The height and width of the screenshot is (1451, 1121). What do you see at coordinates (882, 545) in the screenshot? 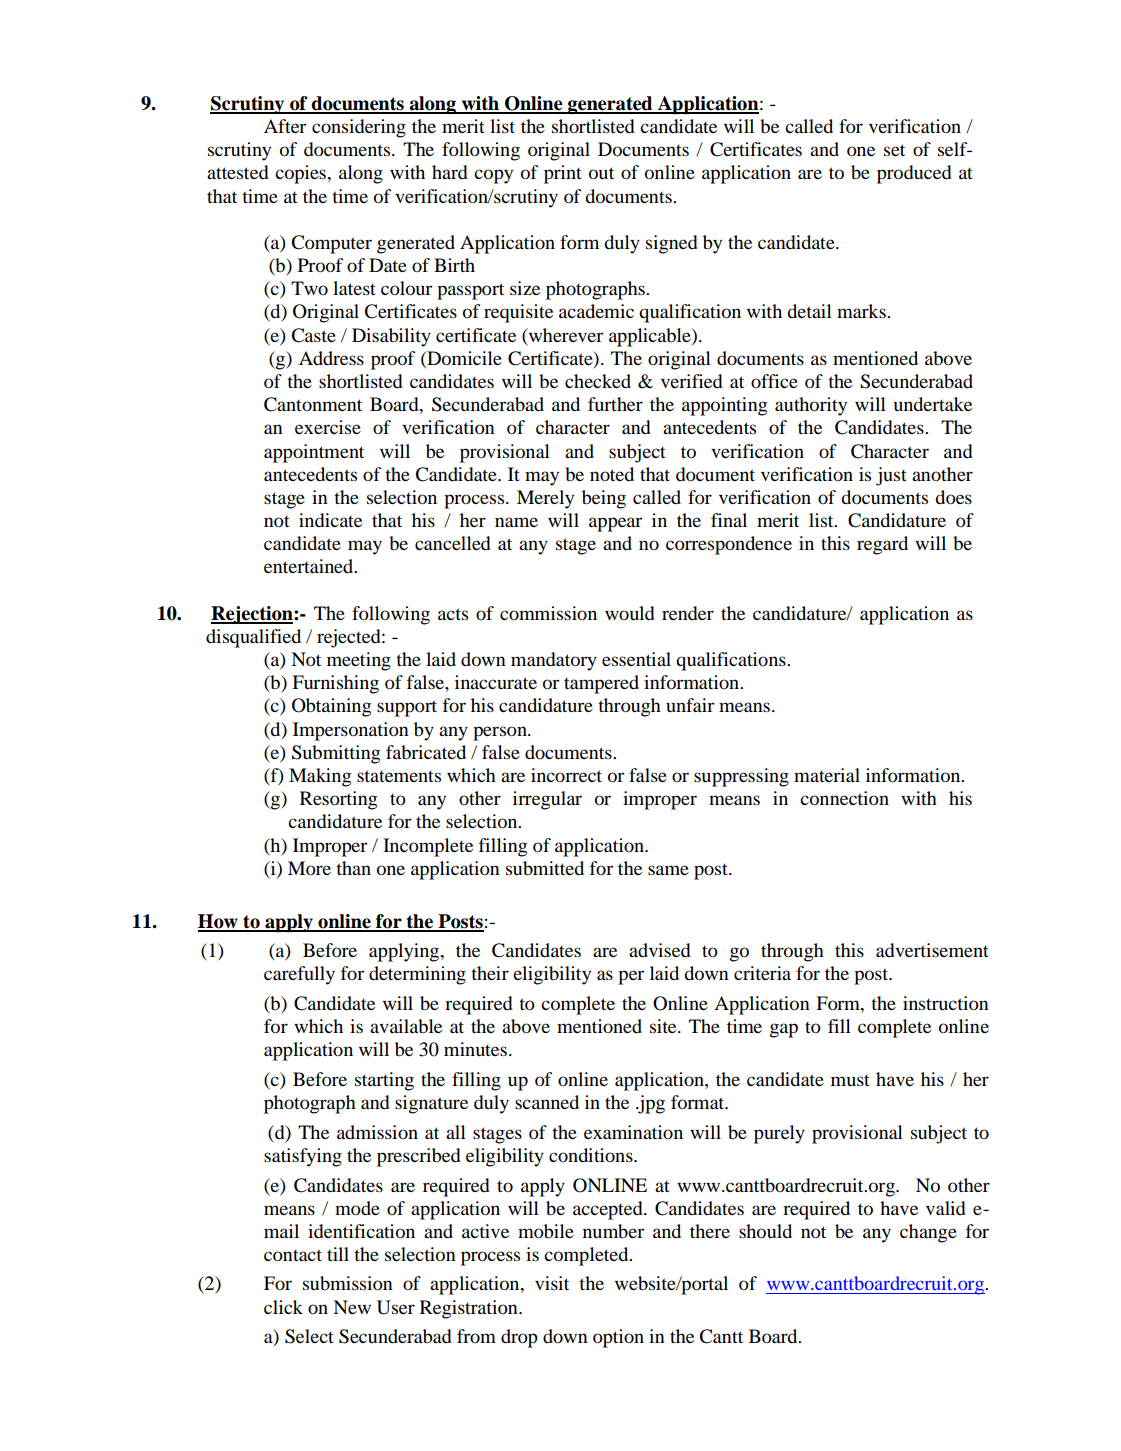
I see `regard` at bounding box center [882, 545].
